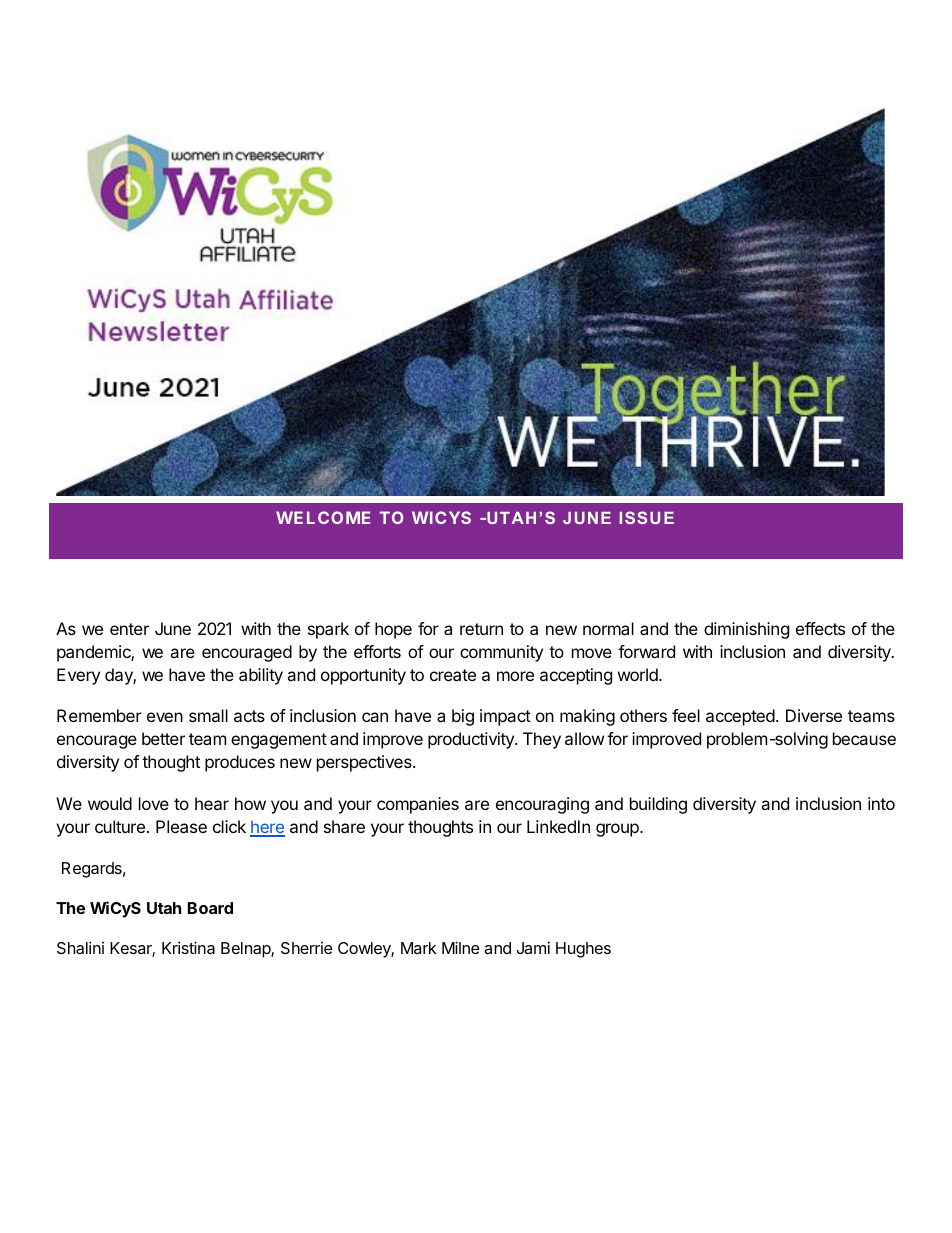 This page has height=1233, width=952. What do you see at coordinates (583, 950) in the page?
I see `Hughes` at bounding box center [583, 950].
